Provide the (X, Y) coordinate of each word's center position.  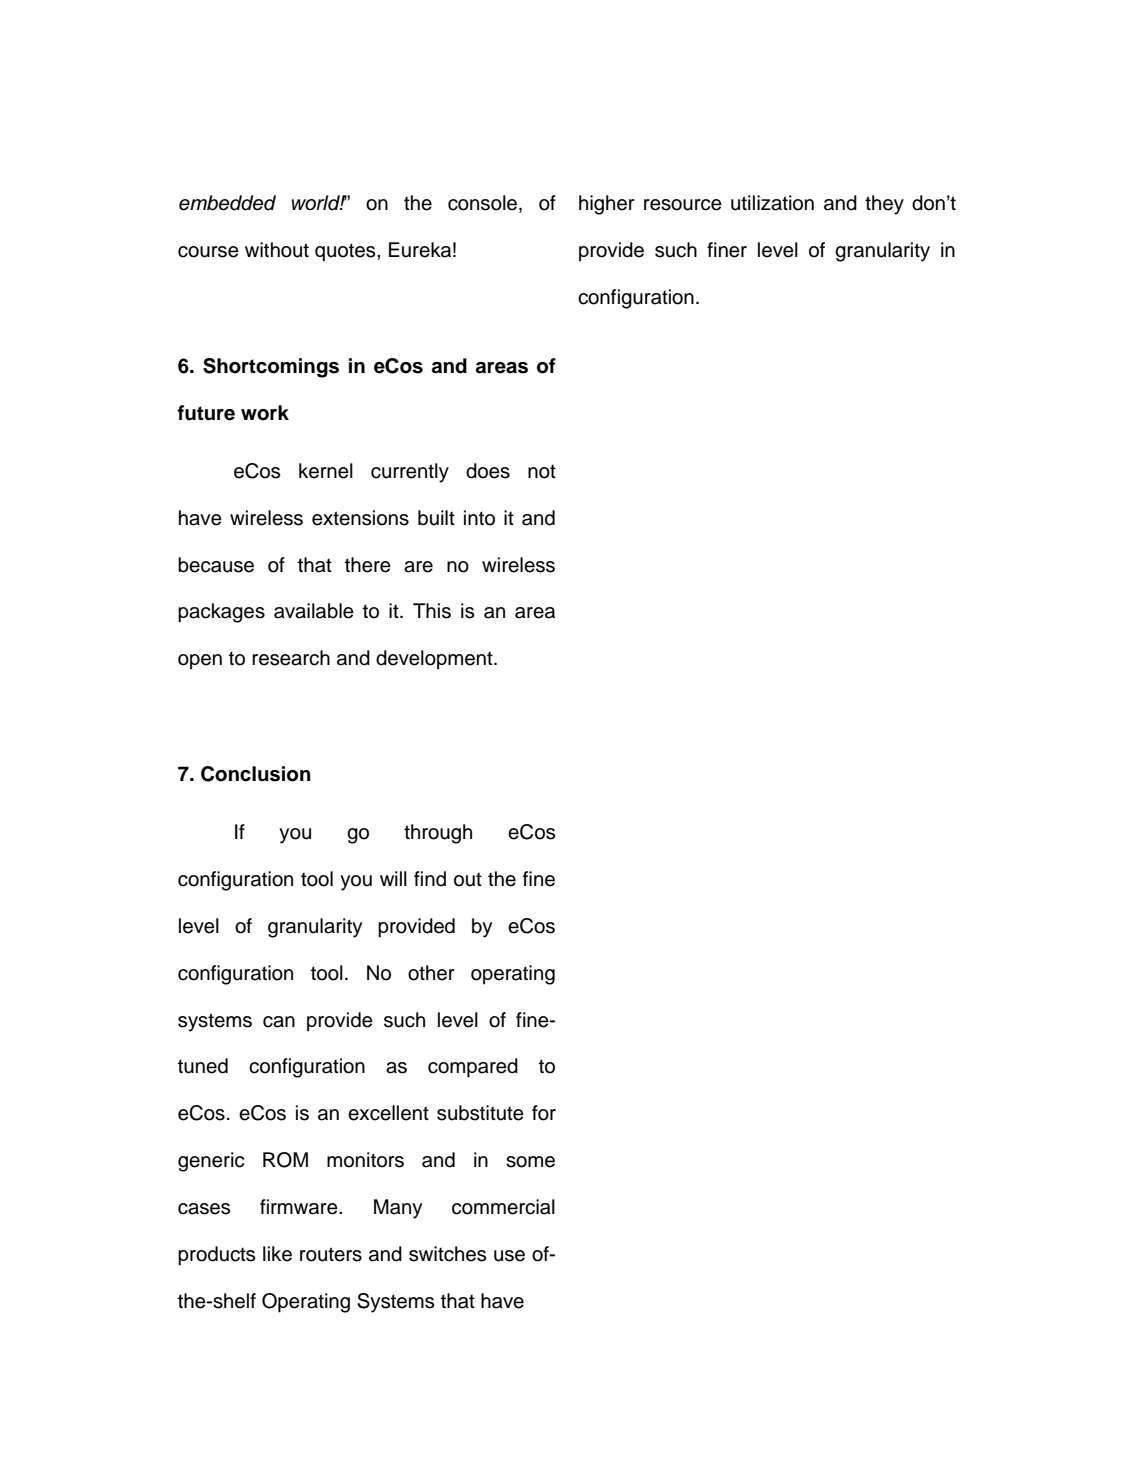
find (430, 879)
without (277, 250)
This (432, 611)
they (884, 205)
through (438, 834)
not (542, 471)
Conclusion (256, 774)
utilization (772, 203)
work (265, 413)
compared (473, 1068)
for (544, 1113)
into (479, 518)
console (484, 204)
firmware (300, 1207)
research (291, 658)
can (279, 1022)
